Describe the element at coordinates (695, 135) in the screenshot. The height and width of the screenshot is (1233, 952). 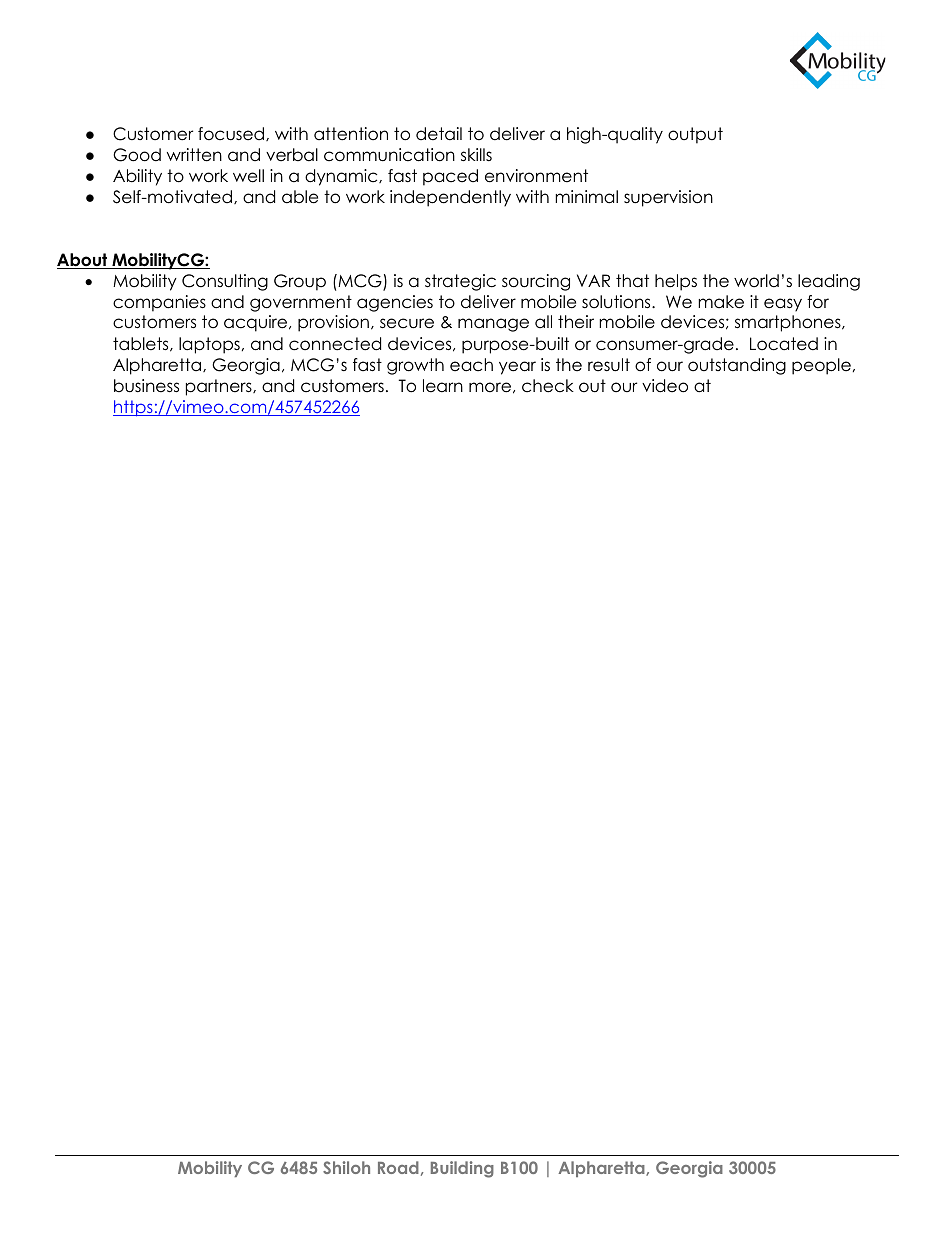
I see `output` at that location.
